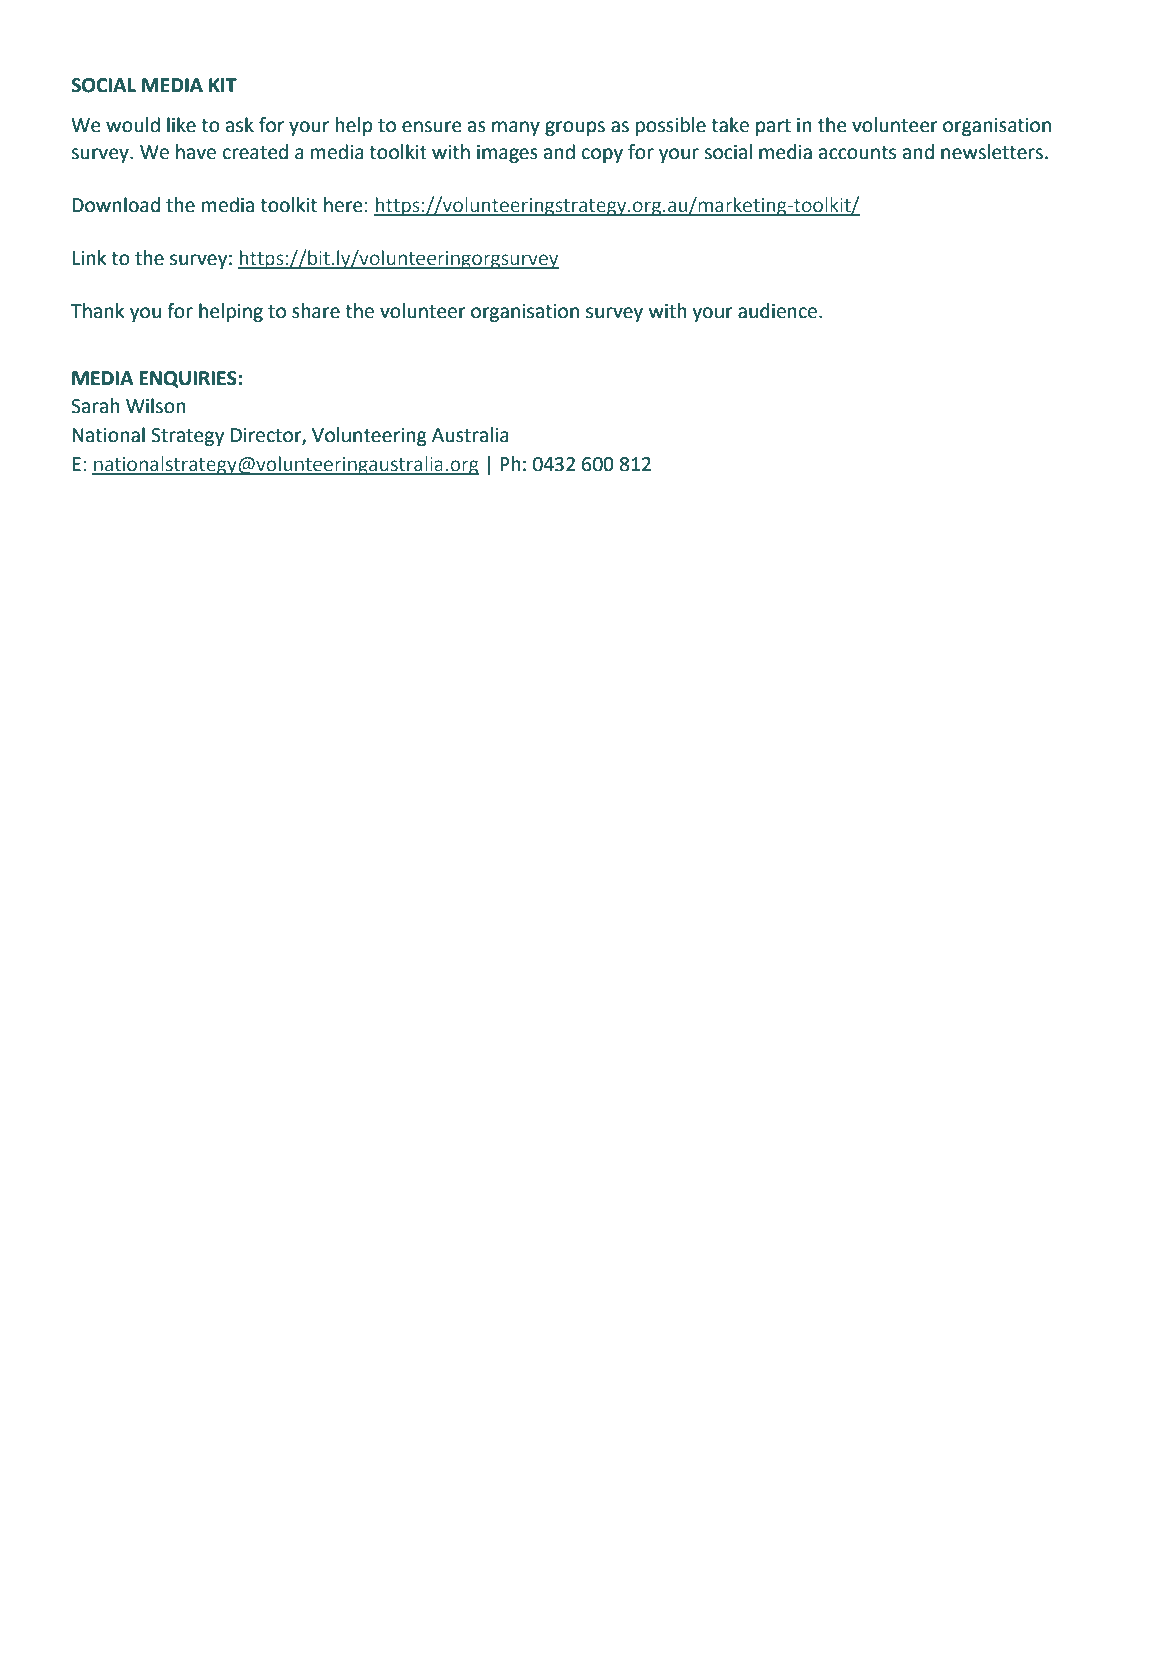 This screenshot has width=1176, height=1663. What do you see at coordinates (516, 128) in the screenshot?
I see `many` at bounding box center [516, 128].
